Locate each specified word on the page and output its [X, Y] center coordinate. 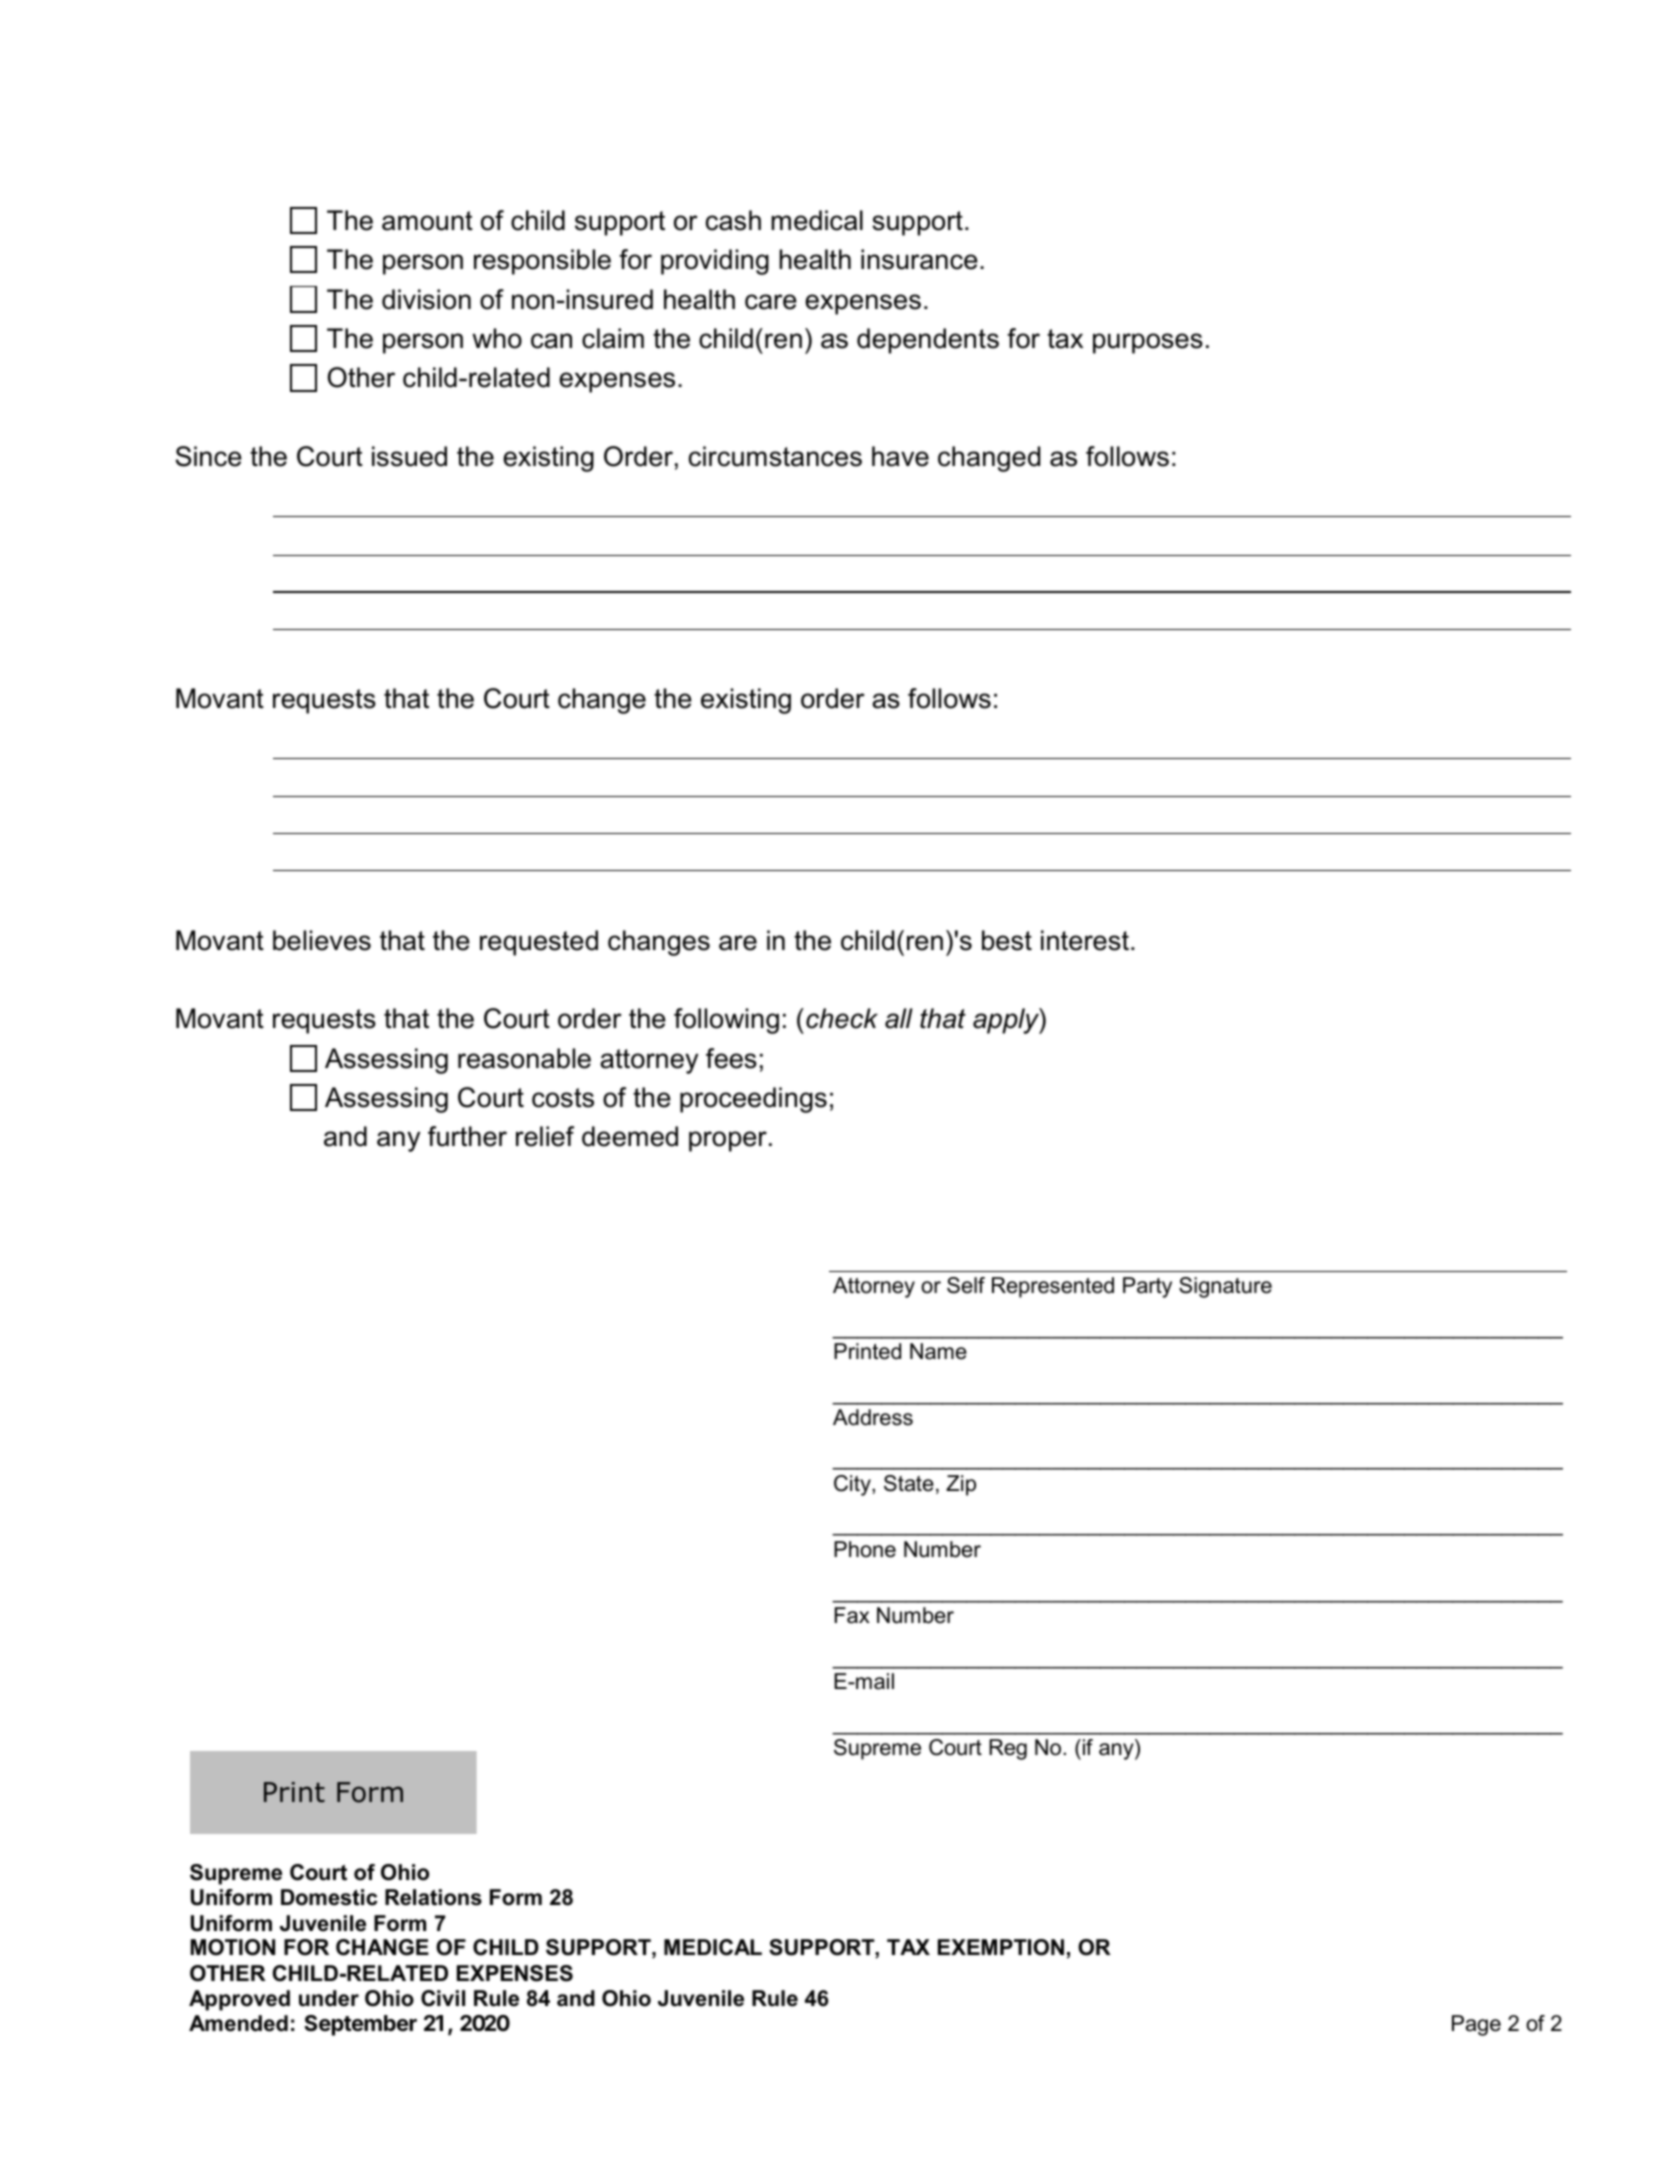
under [329, 1998]
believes [322, 940]
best [1007, 940]
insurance [919, 259]
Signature [1225, 1287]
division [426, 299]
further [467, 1136]
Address [873, 1417]
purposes [1148, 343]
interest [1085, 940]
